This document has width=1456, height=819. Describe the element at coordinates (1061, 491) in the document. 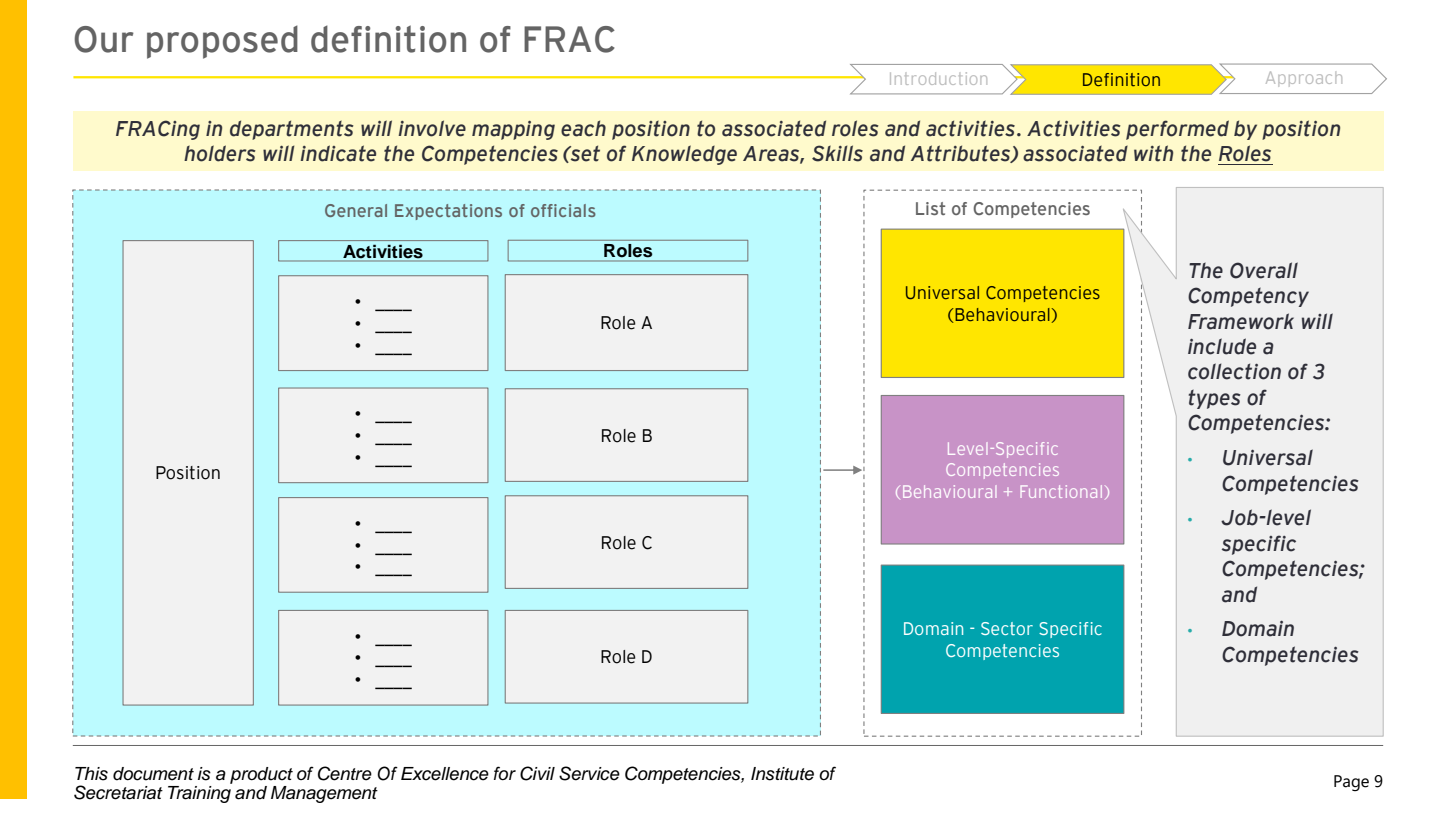

I see `Functional` at that location.
